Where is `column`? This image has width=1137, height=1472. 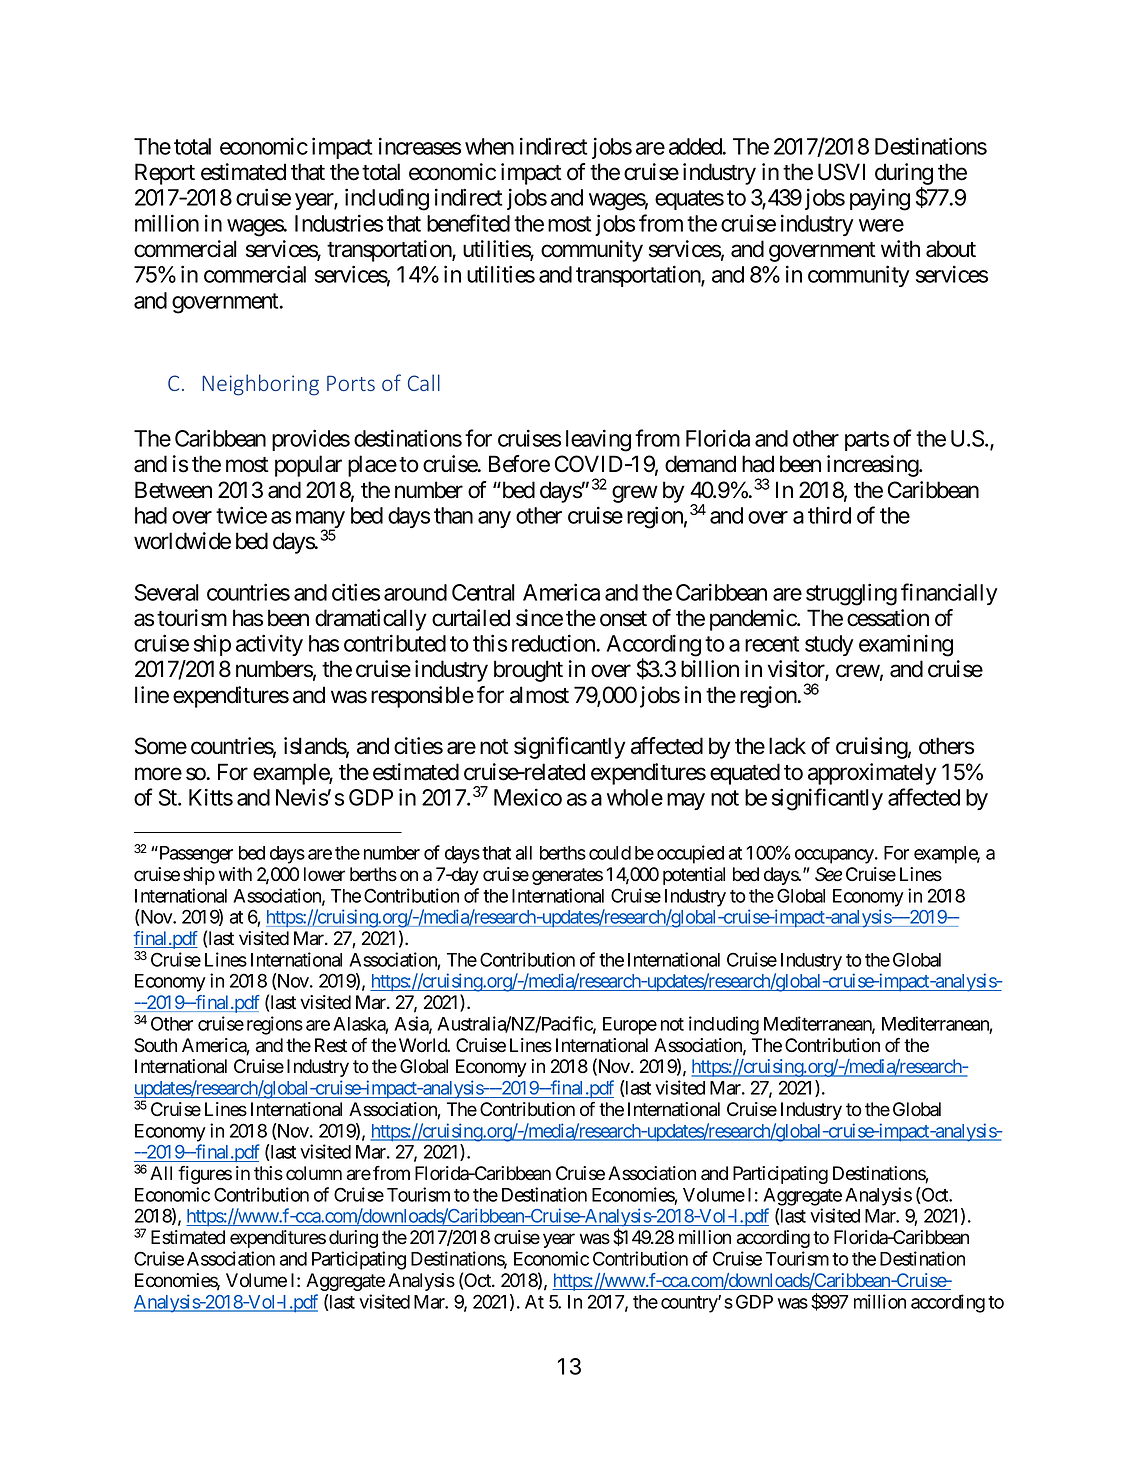
column is located at coordinates (314, 1173).
